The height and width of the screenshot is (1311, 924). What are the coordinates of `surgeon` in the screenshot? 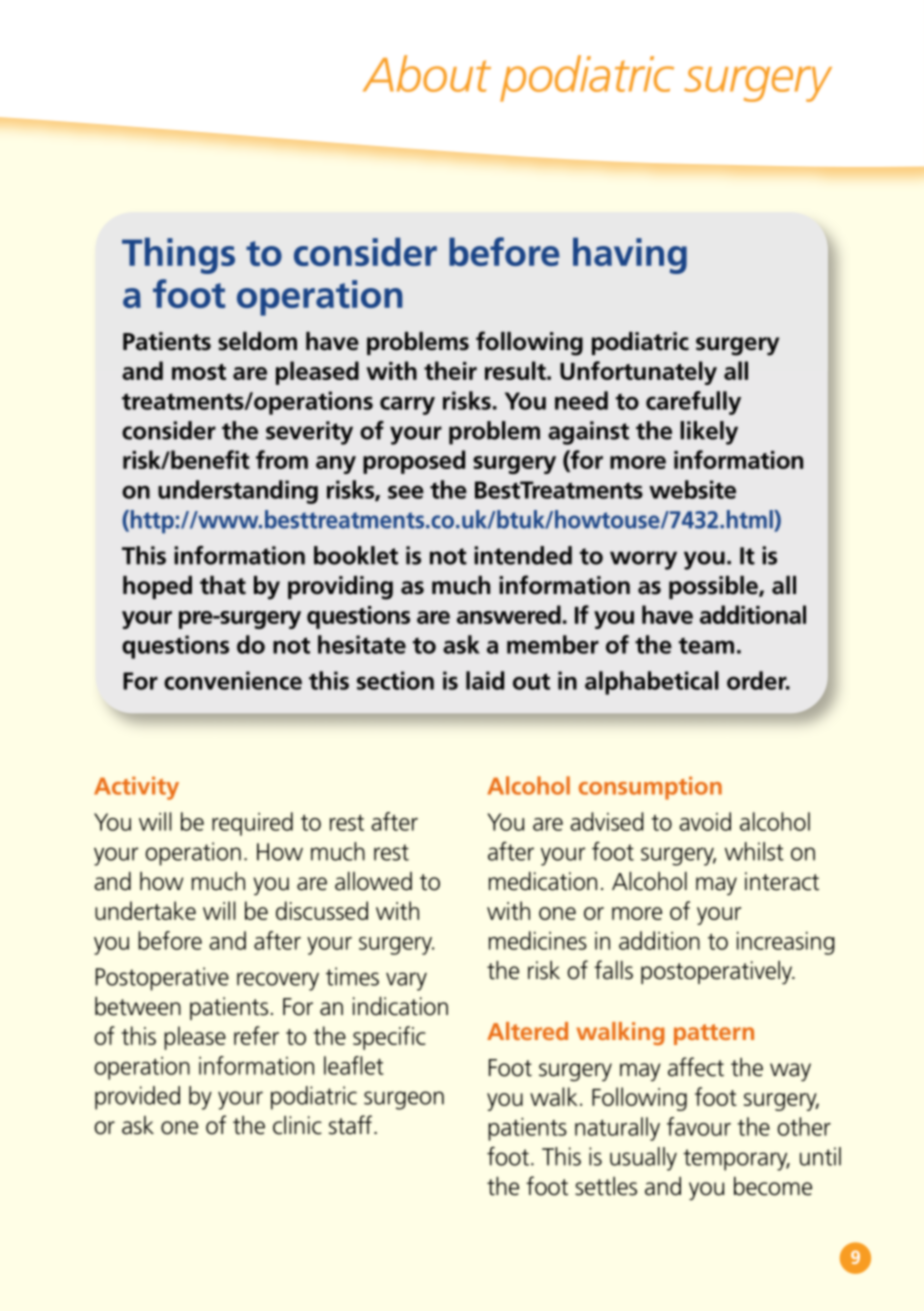 It's located at (404, 1100).
